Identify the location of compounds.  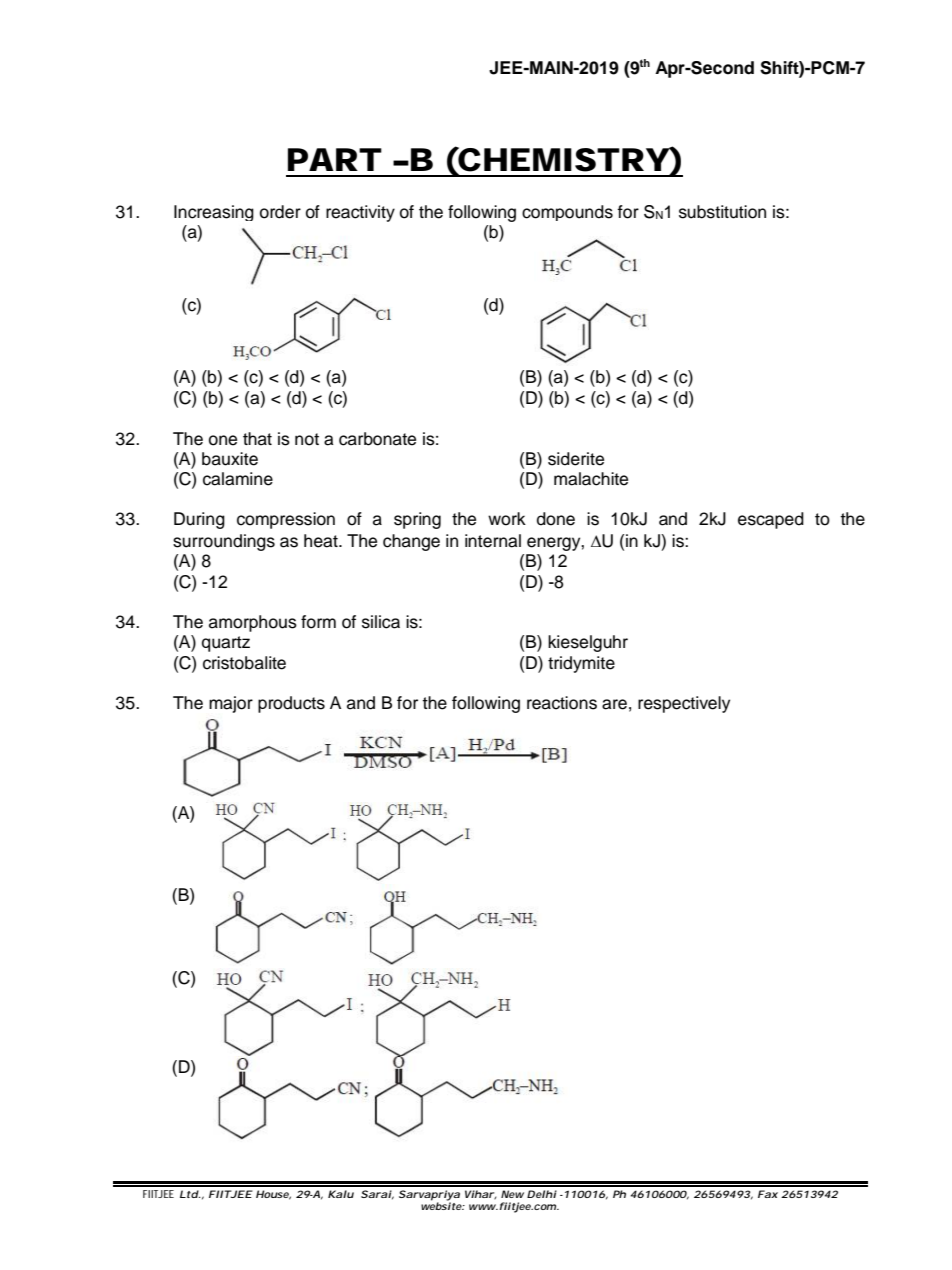
(567, 213).
